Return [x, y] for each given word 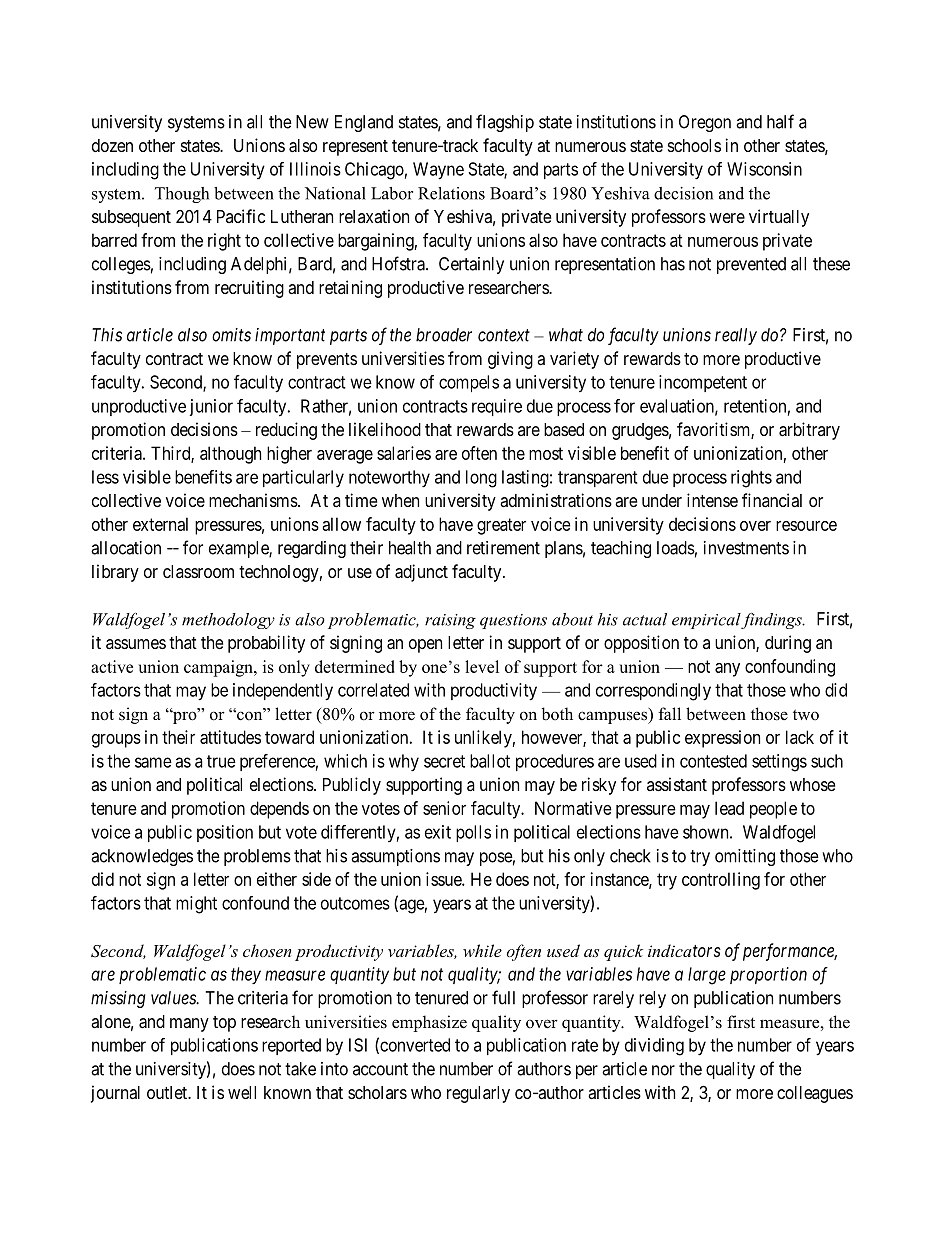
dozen [112, 145]
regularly [478, 1094]
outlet [168, 1092]
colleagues [815, 1094]
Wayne [438, 171]
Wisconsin [764, 169]
